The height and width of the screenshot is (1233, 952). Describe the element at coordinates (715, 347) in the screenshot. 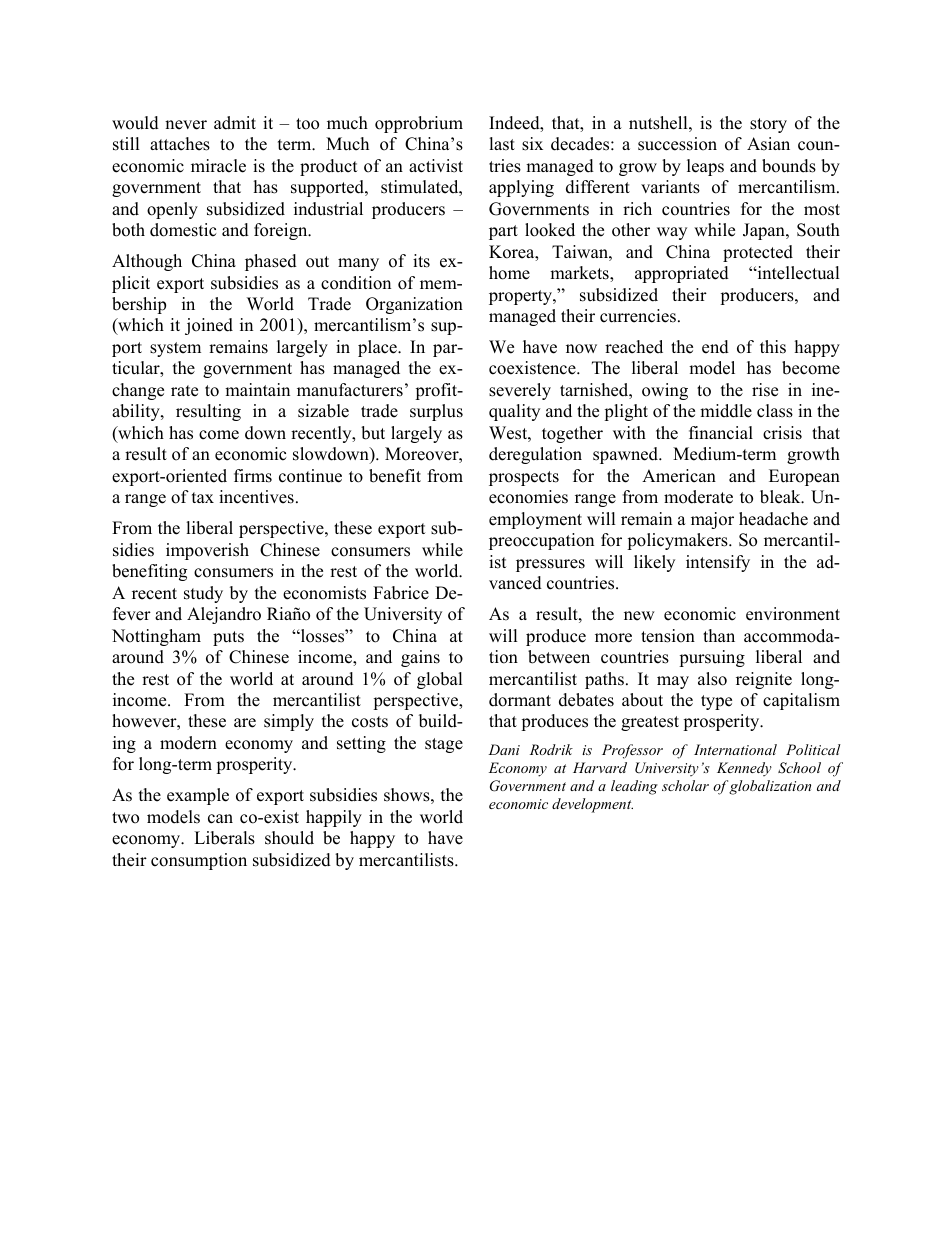

I see `end` at that location.
